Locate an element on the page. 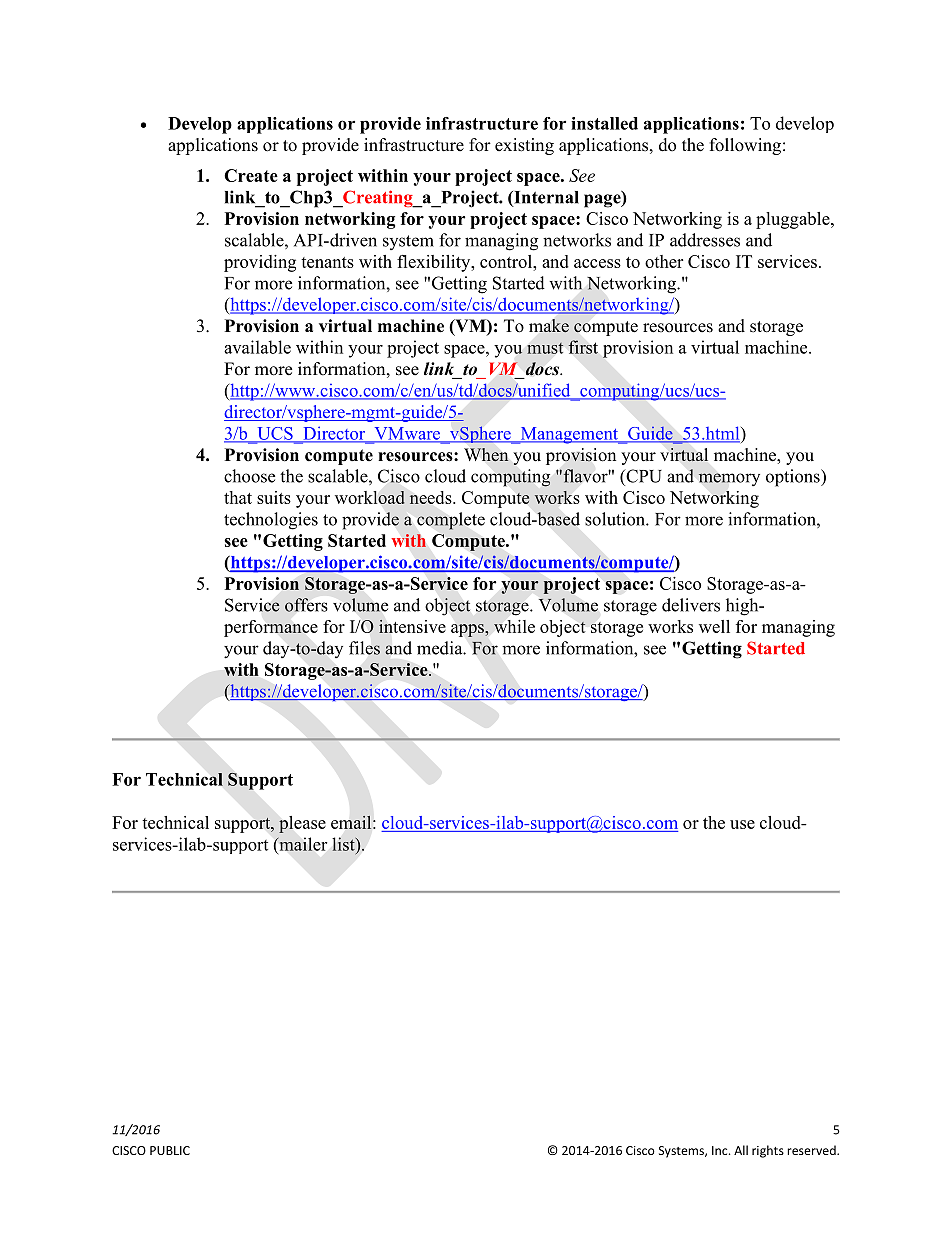 This document has width=952, height=1233. pluggable is located at coordinates (794, 220).
